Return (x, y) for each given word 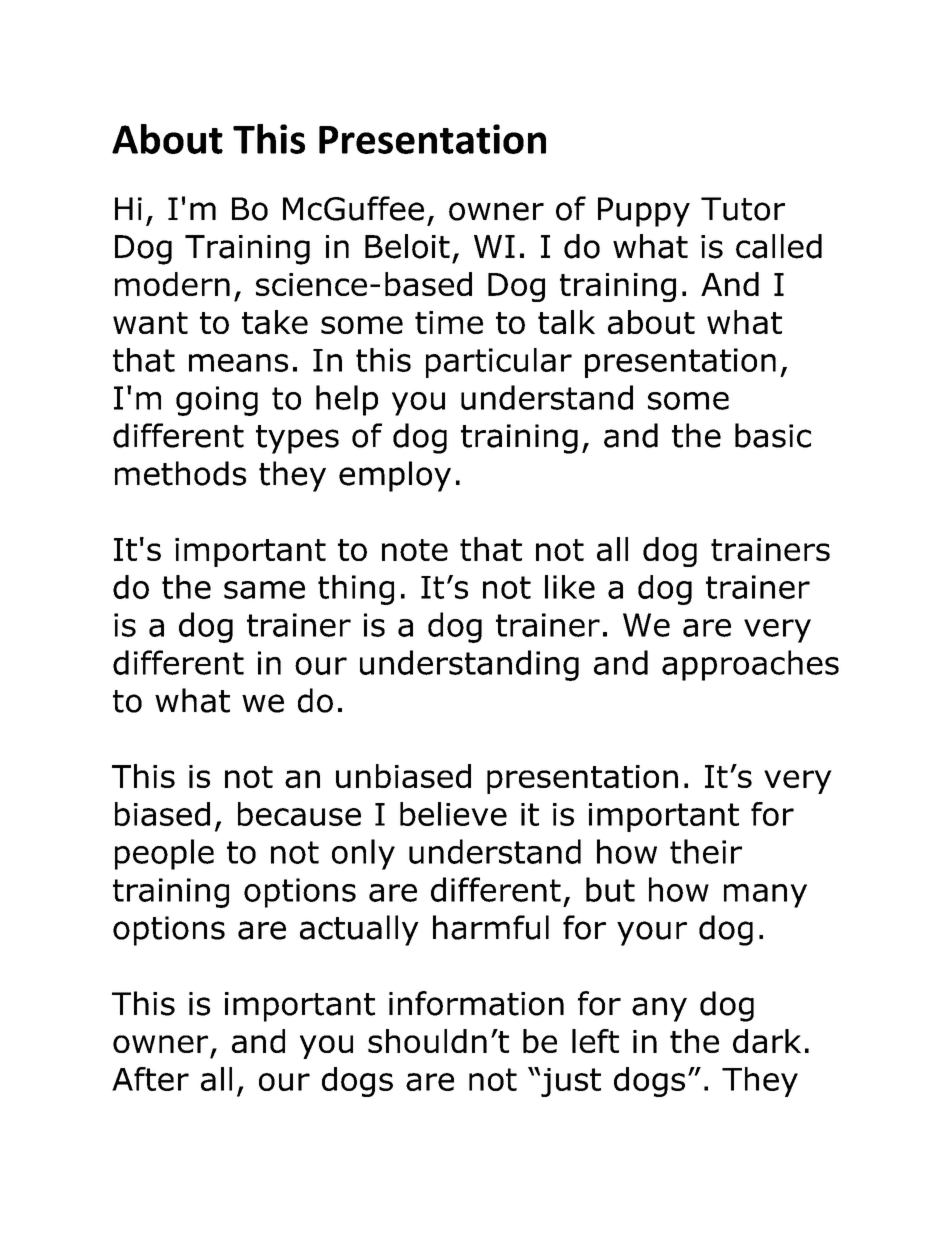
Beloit (407, 246)
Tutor (743, 209)
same (264, 590)
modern (172, 284)
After (150, 1079)
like (570, 587)
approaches (750, 665)
